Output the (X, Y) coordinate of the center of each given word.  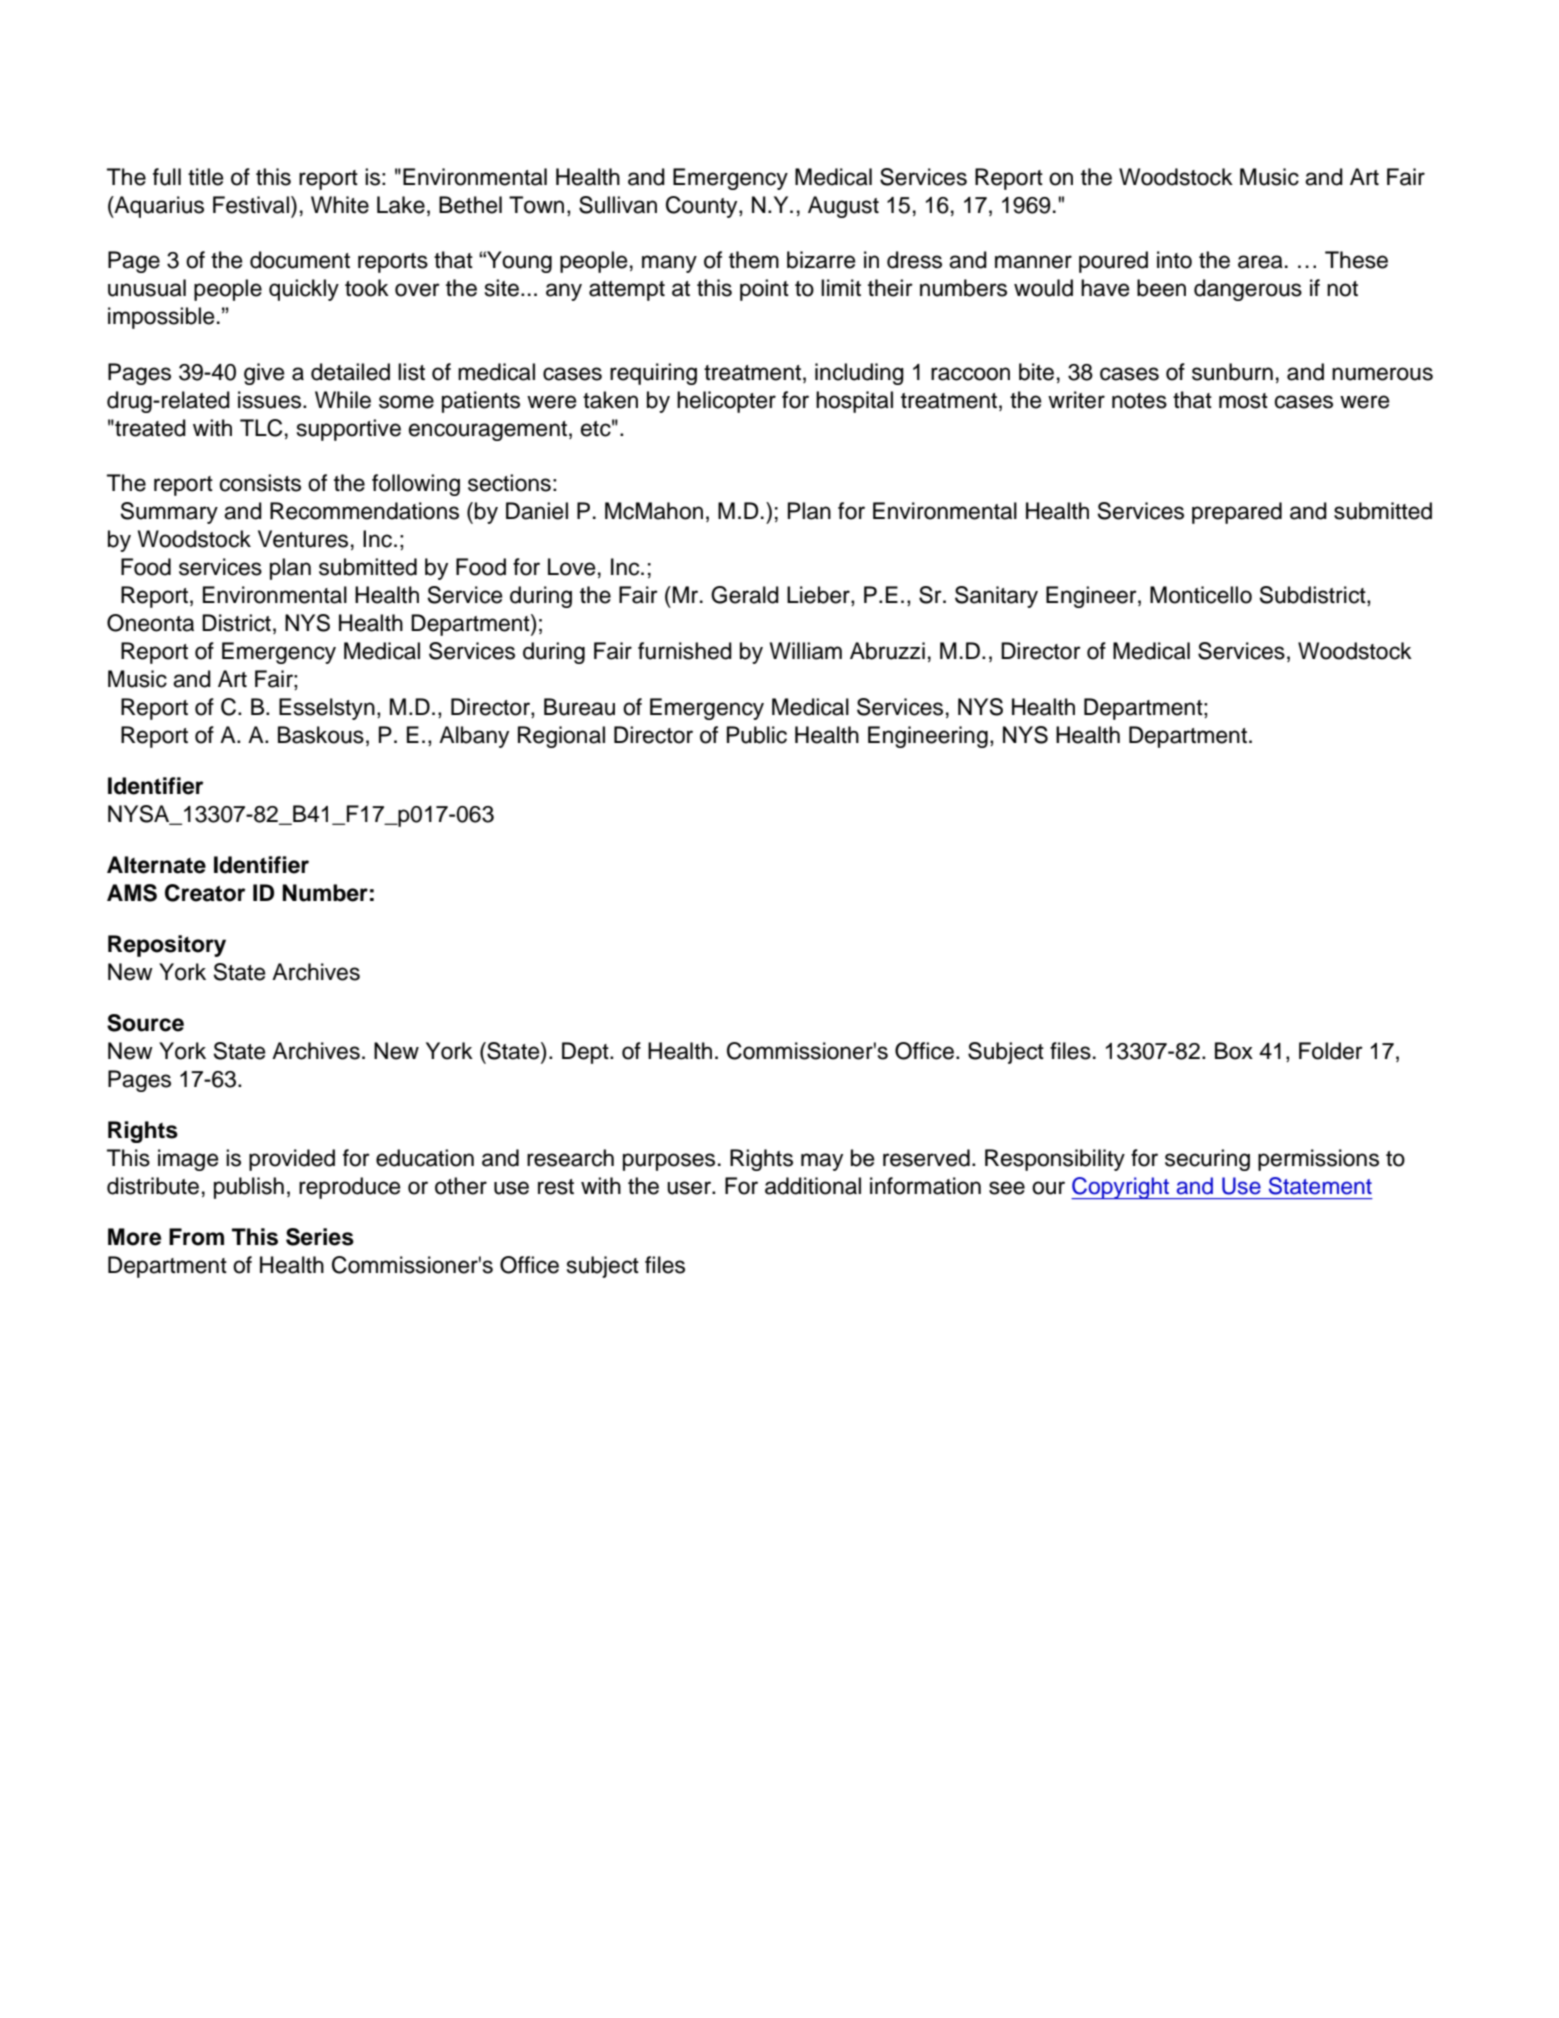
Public (757, 735)
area (1260, 262)
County (703, 207)
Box (1234, 1051)
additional (813, 1186)
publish (249, 1188)
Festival (251, 205)
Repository (167, 946)
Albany (474, 737)
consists (260, 483)
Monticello (1201, 595)
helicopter (726, 402)
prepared (1237, 513)
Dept (586, 1053)
